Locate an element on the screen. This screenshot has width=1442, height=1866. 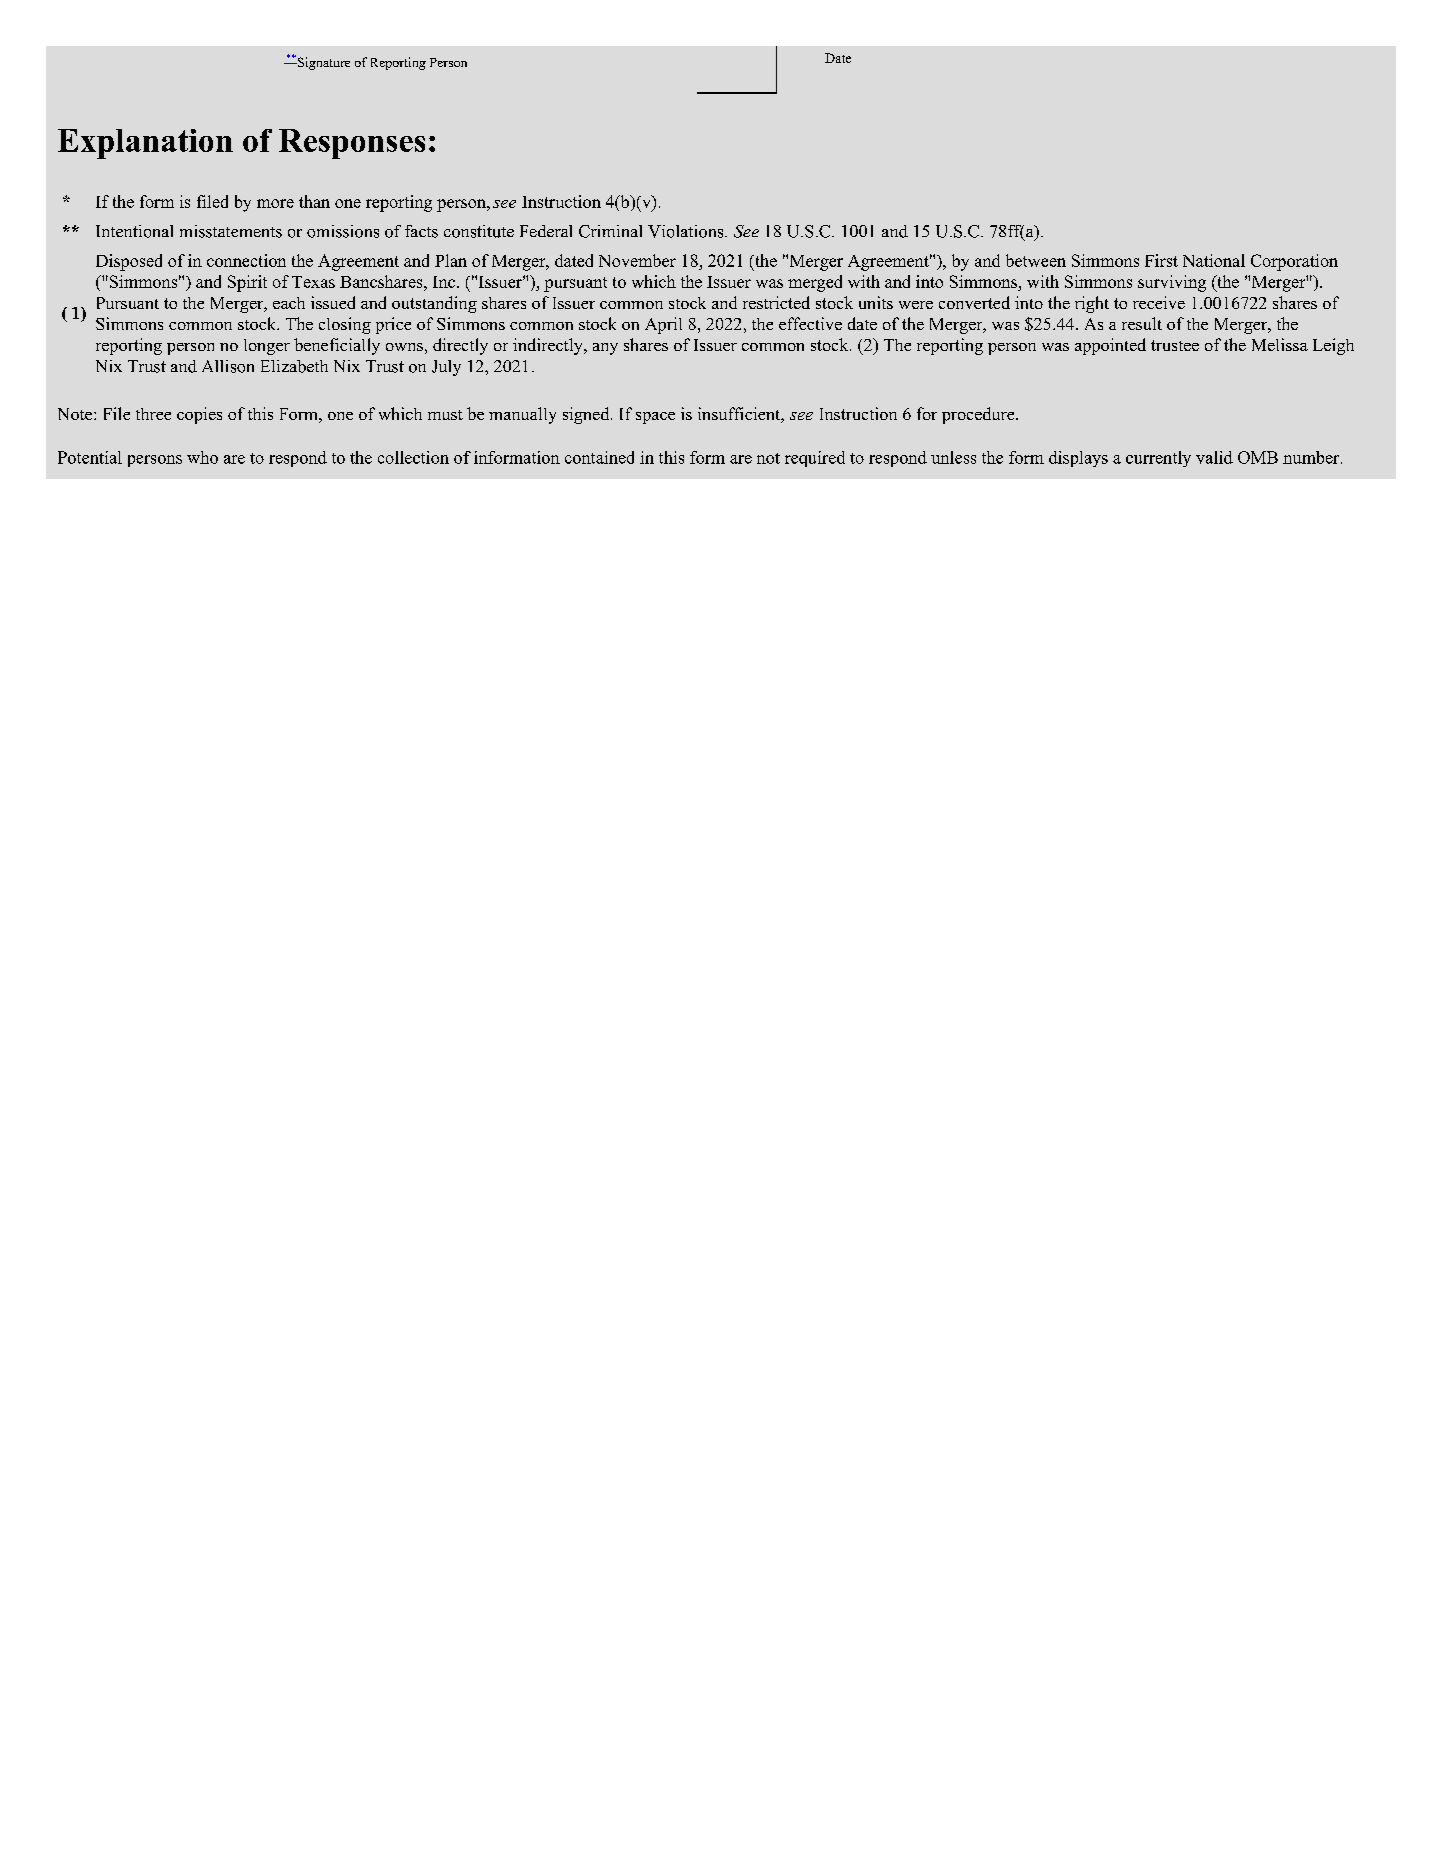
than is located at coordinates (314, 201).
